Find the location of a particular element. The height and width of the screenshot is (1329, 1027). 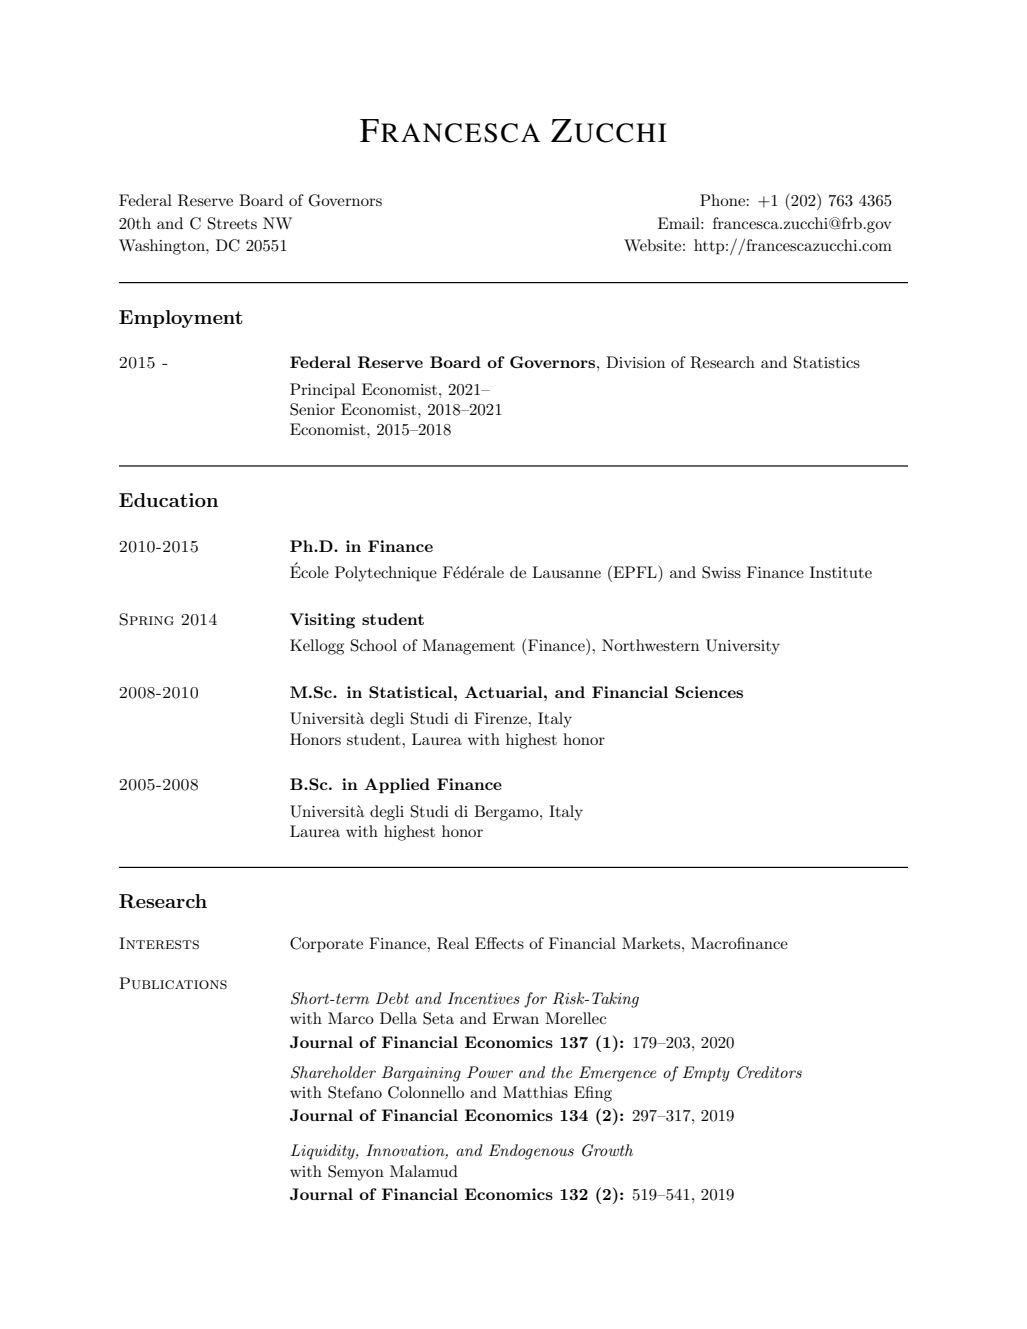

Shareholder is located at coordinates (333, 1072).
